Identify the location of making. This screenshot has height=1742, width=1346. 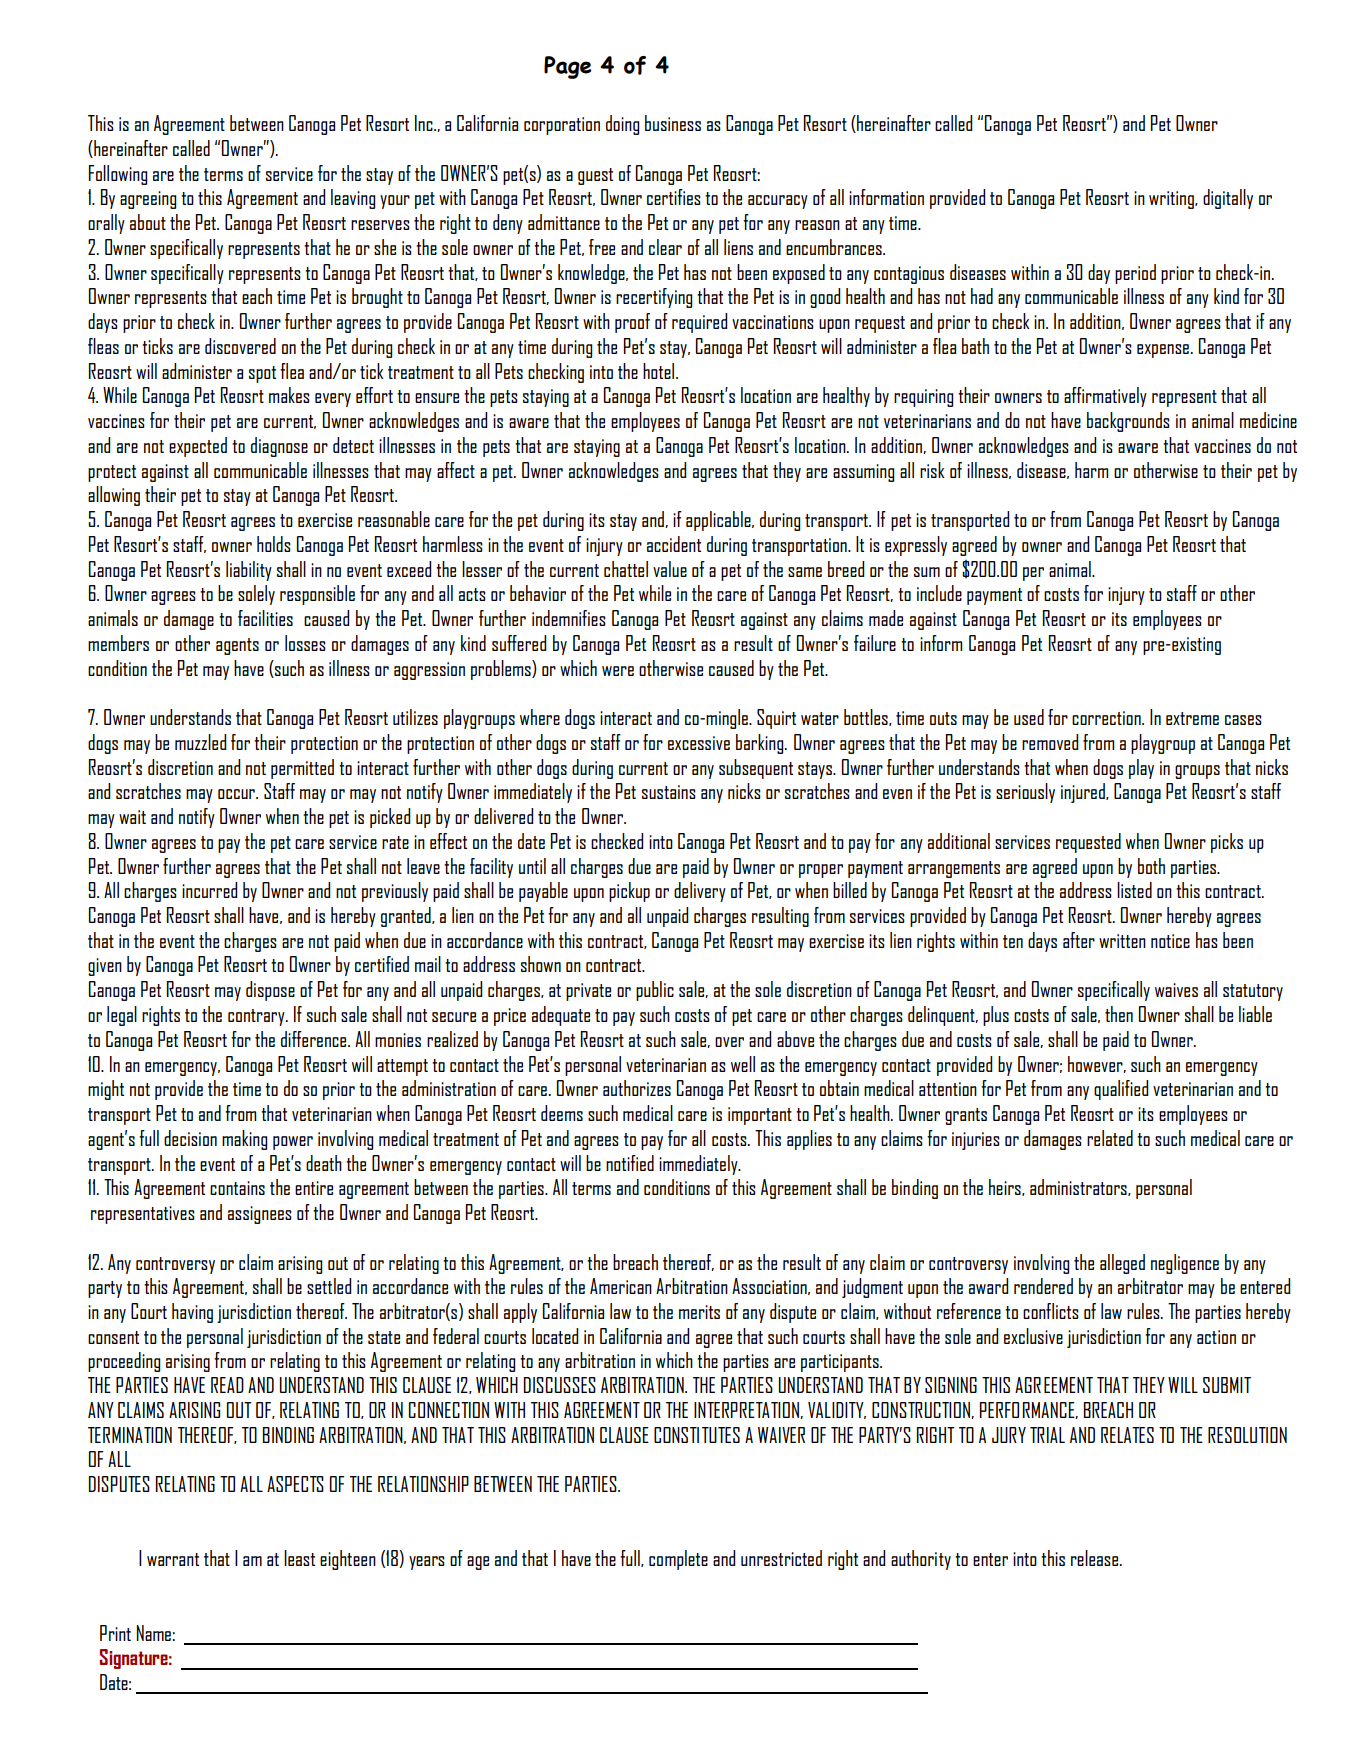
(244, 1140).
